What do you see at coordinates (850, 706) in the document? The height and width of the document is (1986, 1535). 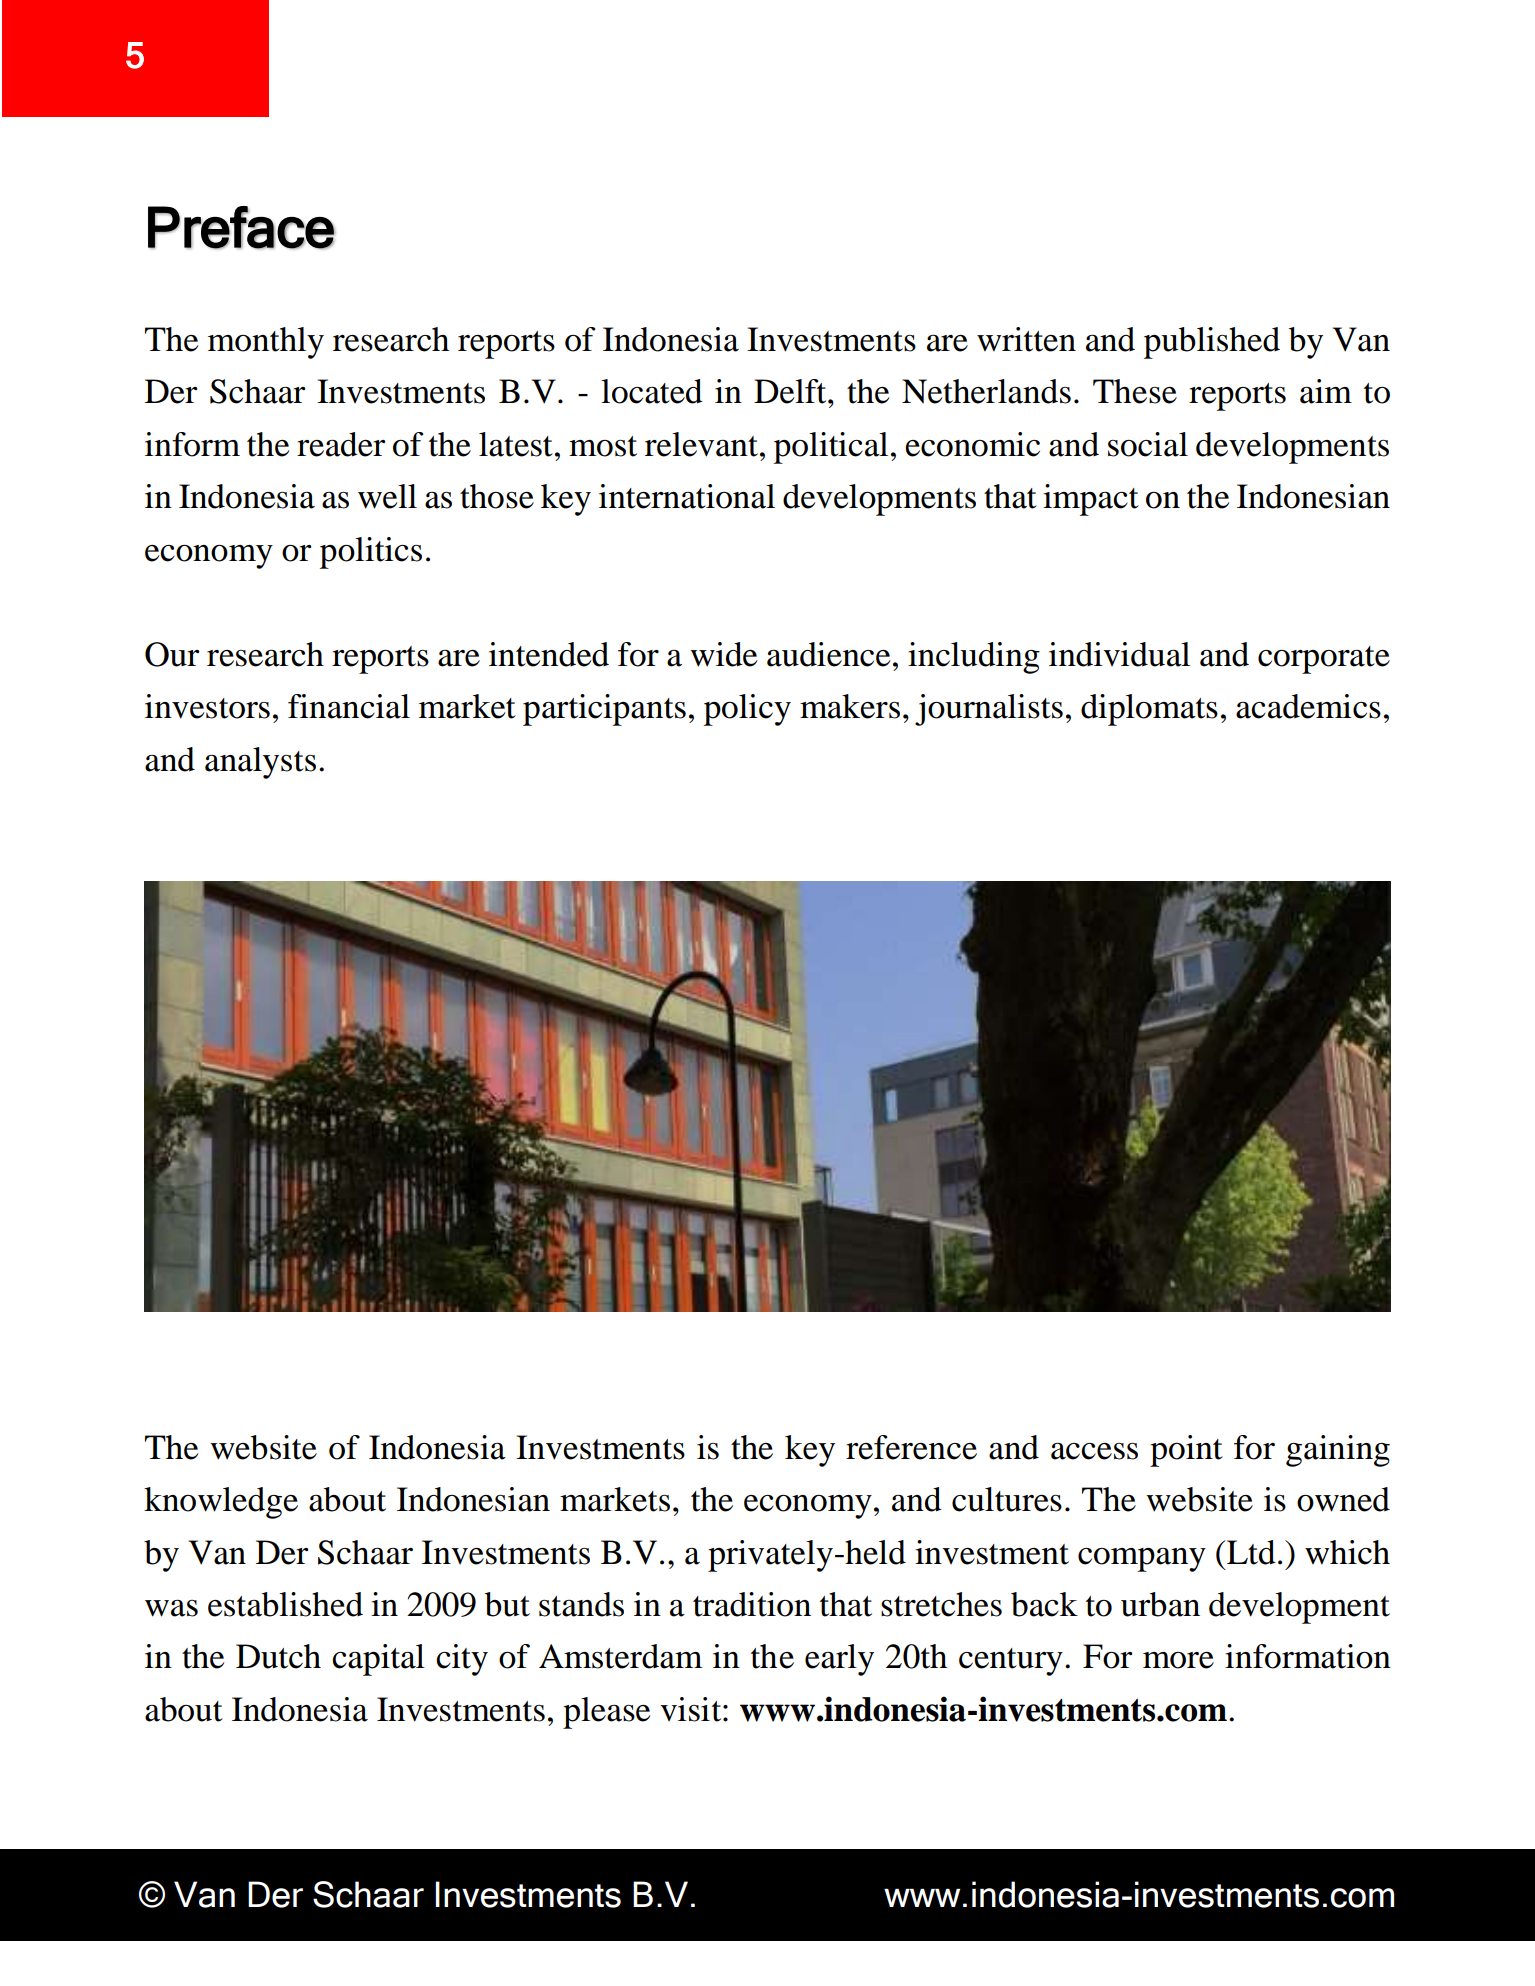 I see `makers` at bounding box center [850, 706].
